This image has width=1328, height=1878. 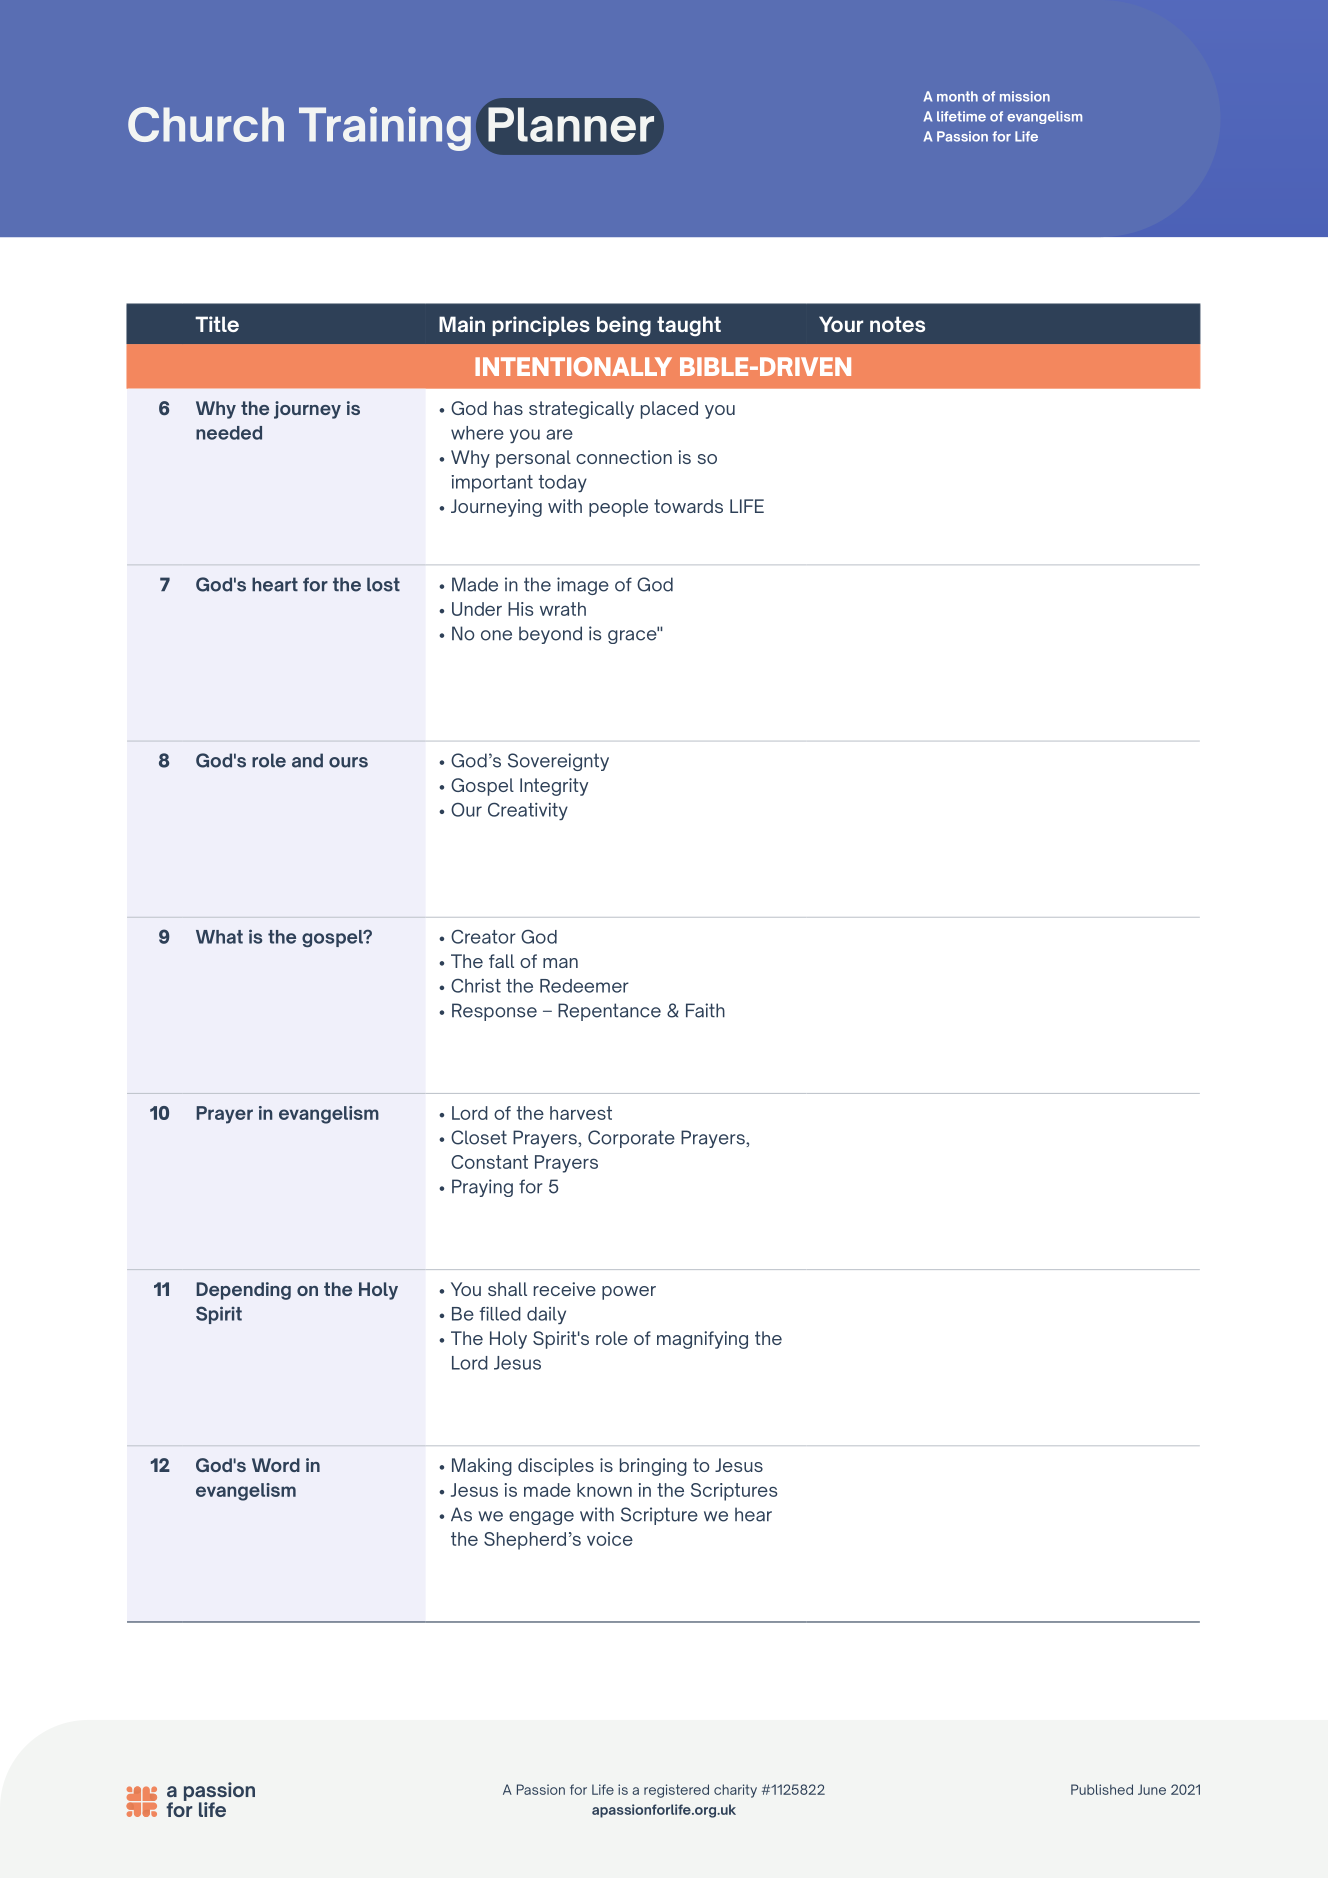 I want to click on Training, so click(x=385, y=129).
